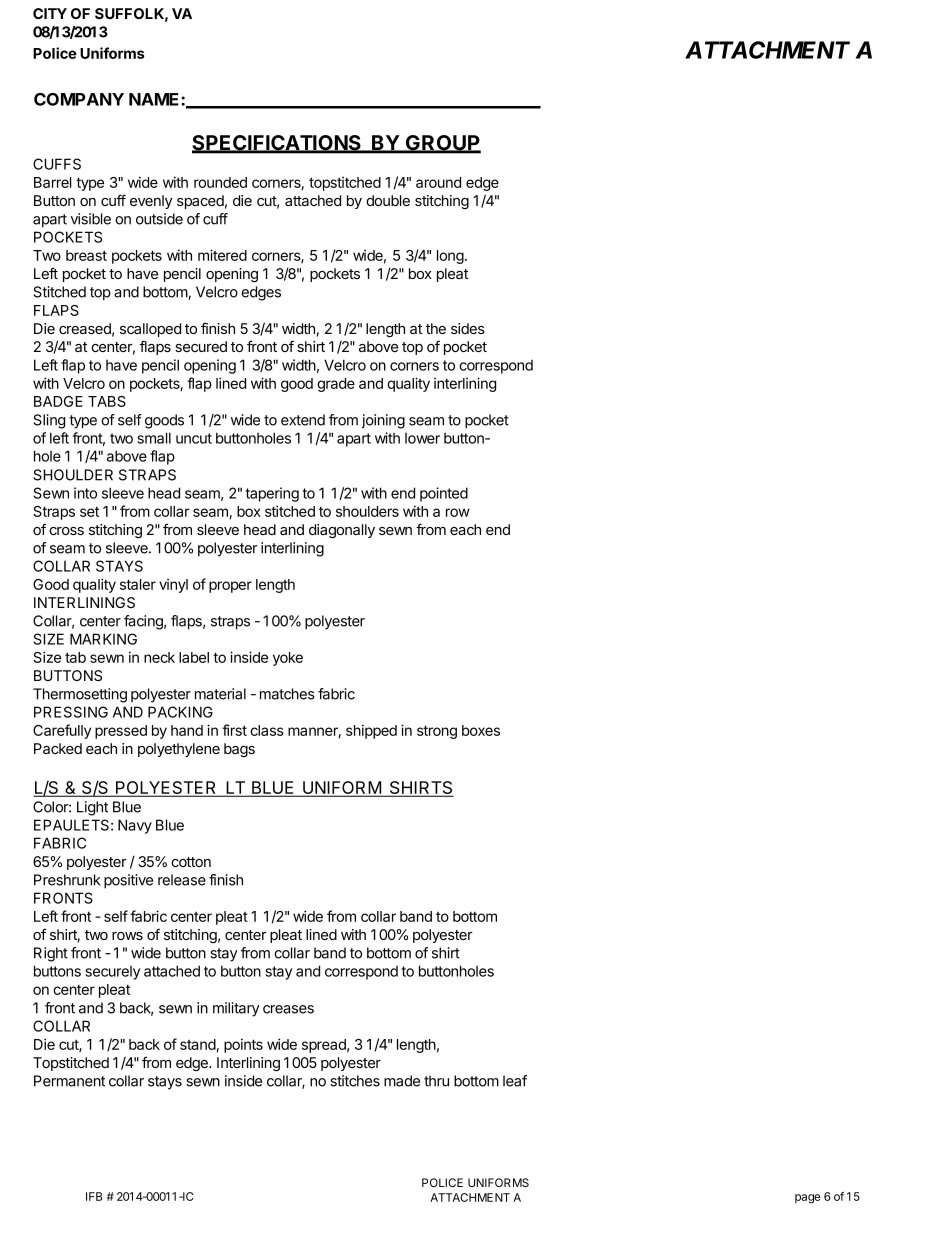 This screenshot has height=1233, width=952. I want to click on small, so click(154, 438).
